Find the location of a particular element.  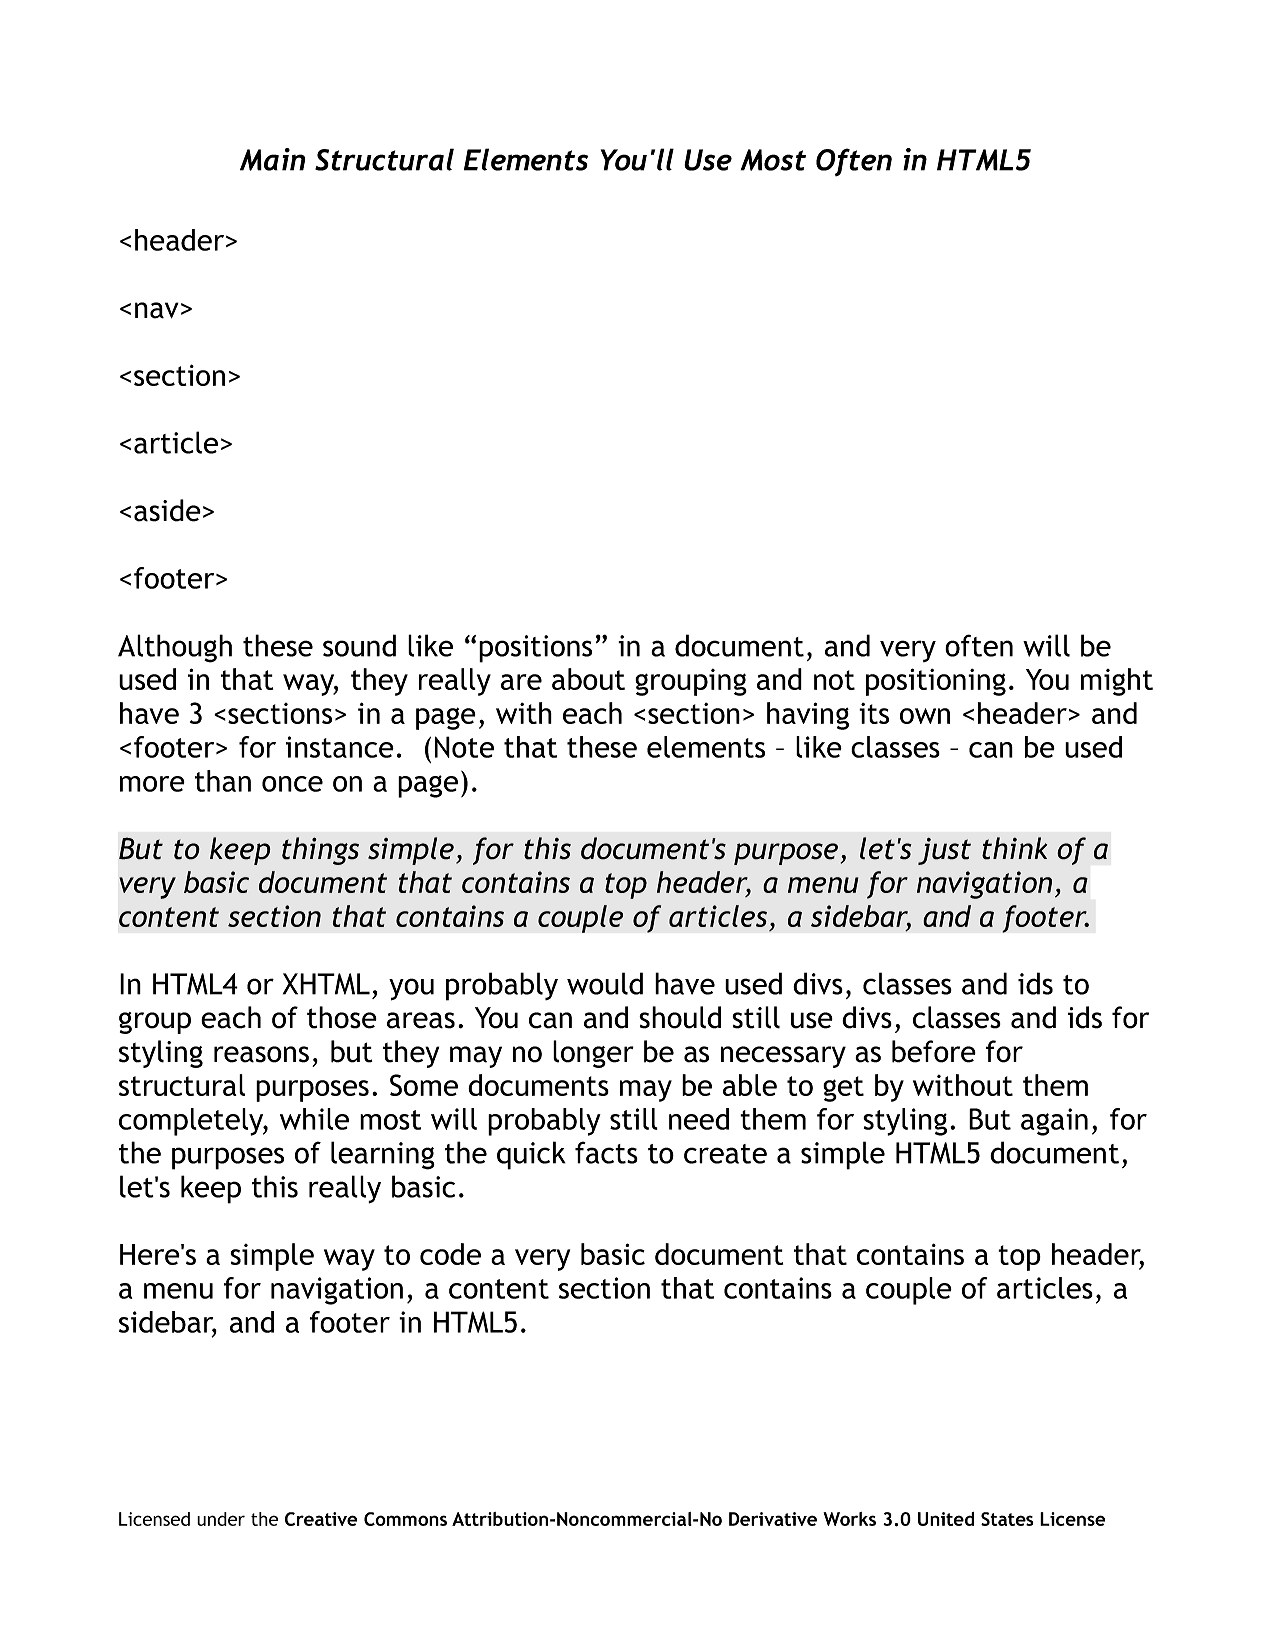

under is located at coordinates (221, 1519).
